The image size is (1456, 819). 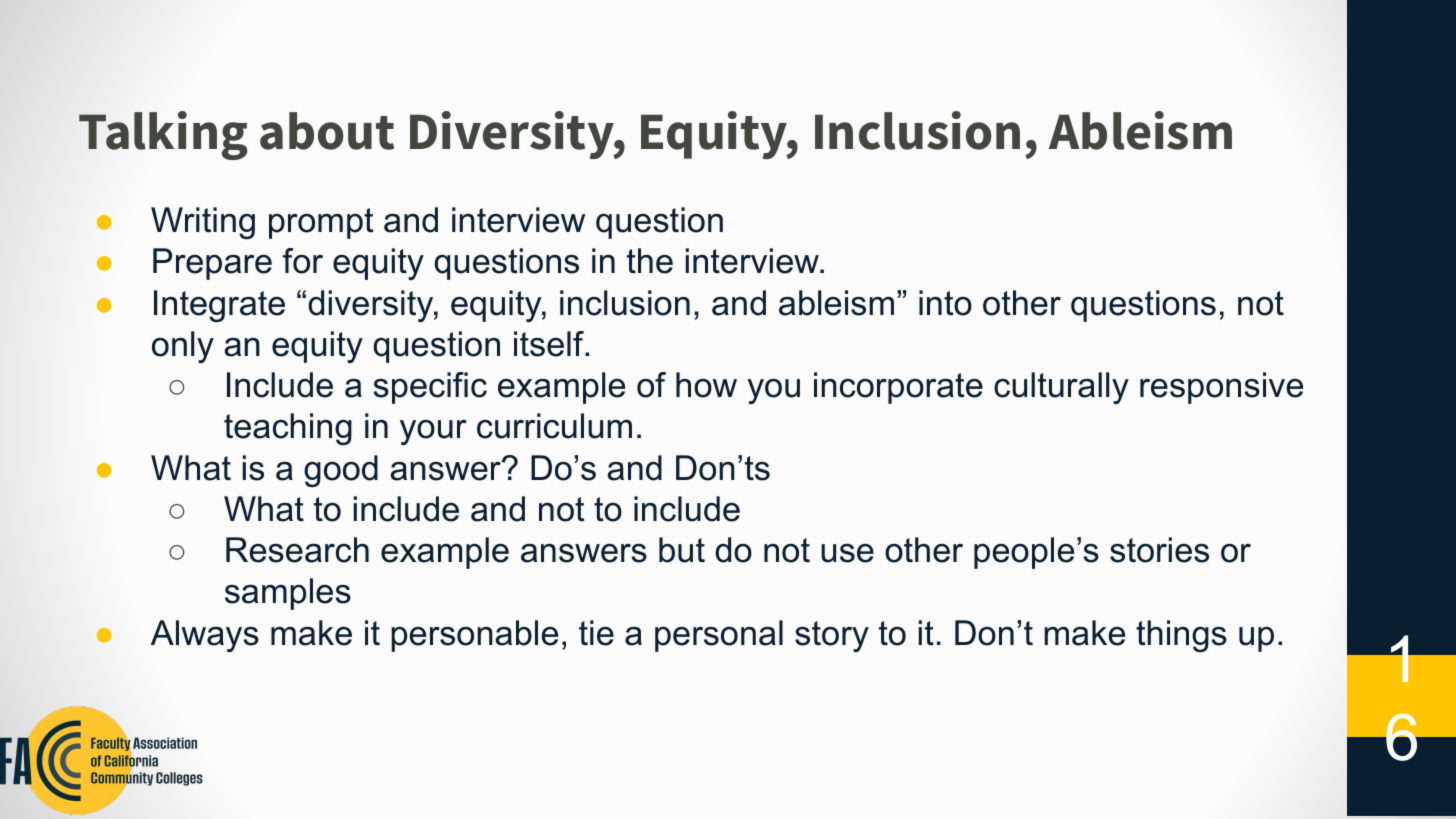 I want to click on things, so click(x=1181, y=636).
